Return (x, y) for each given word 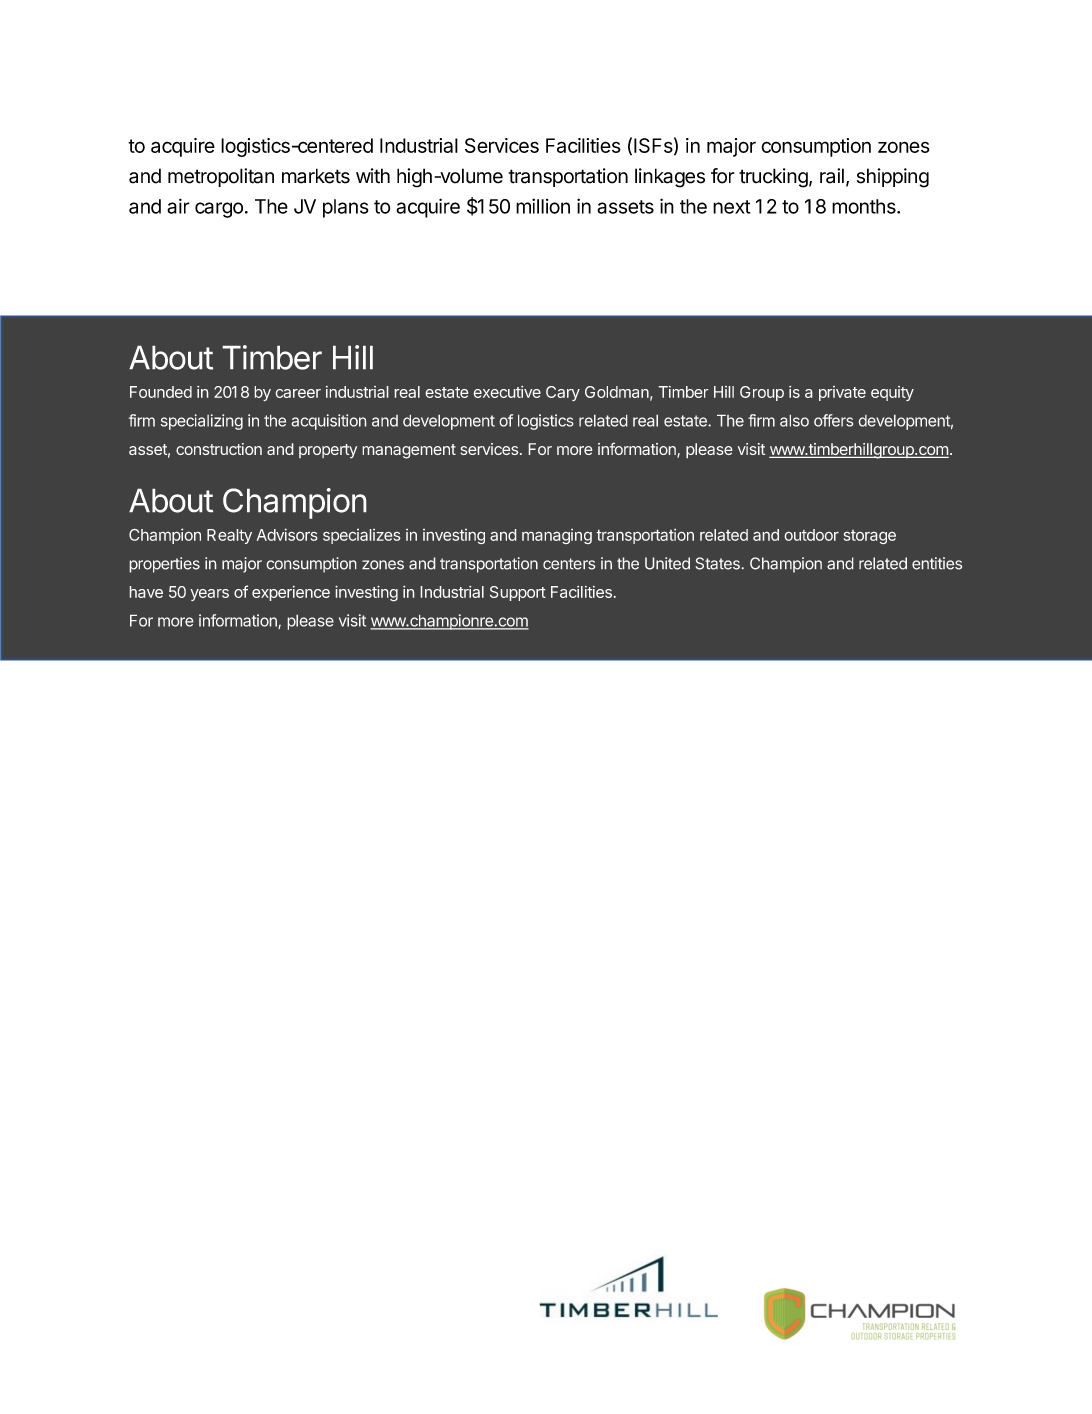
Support (518, 593)
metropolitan (221, 177)
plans (346, 208)
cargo (219, 210)
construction (219, 449)
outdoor (812, 535)
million (543, 206)
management (409, 451)
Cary (563, 393)
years (209, 595)
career (298, 393)
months (865, 206)
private (842, 393)
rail (832, 176)
